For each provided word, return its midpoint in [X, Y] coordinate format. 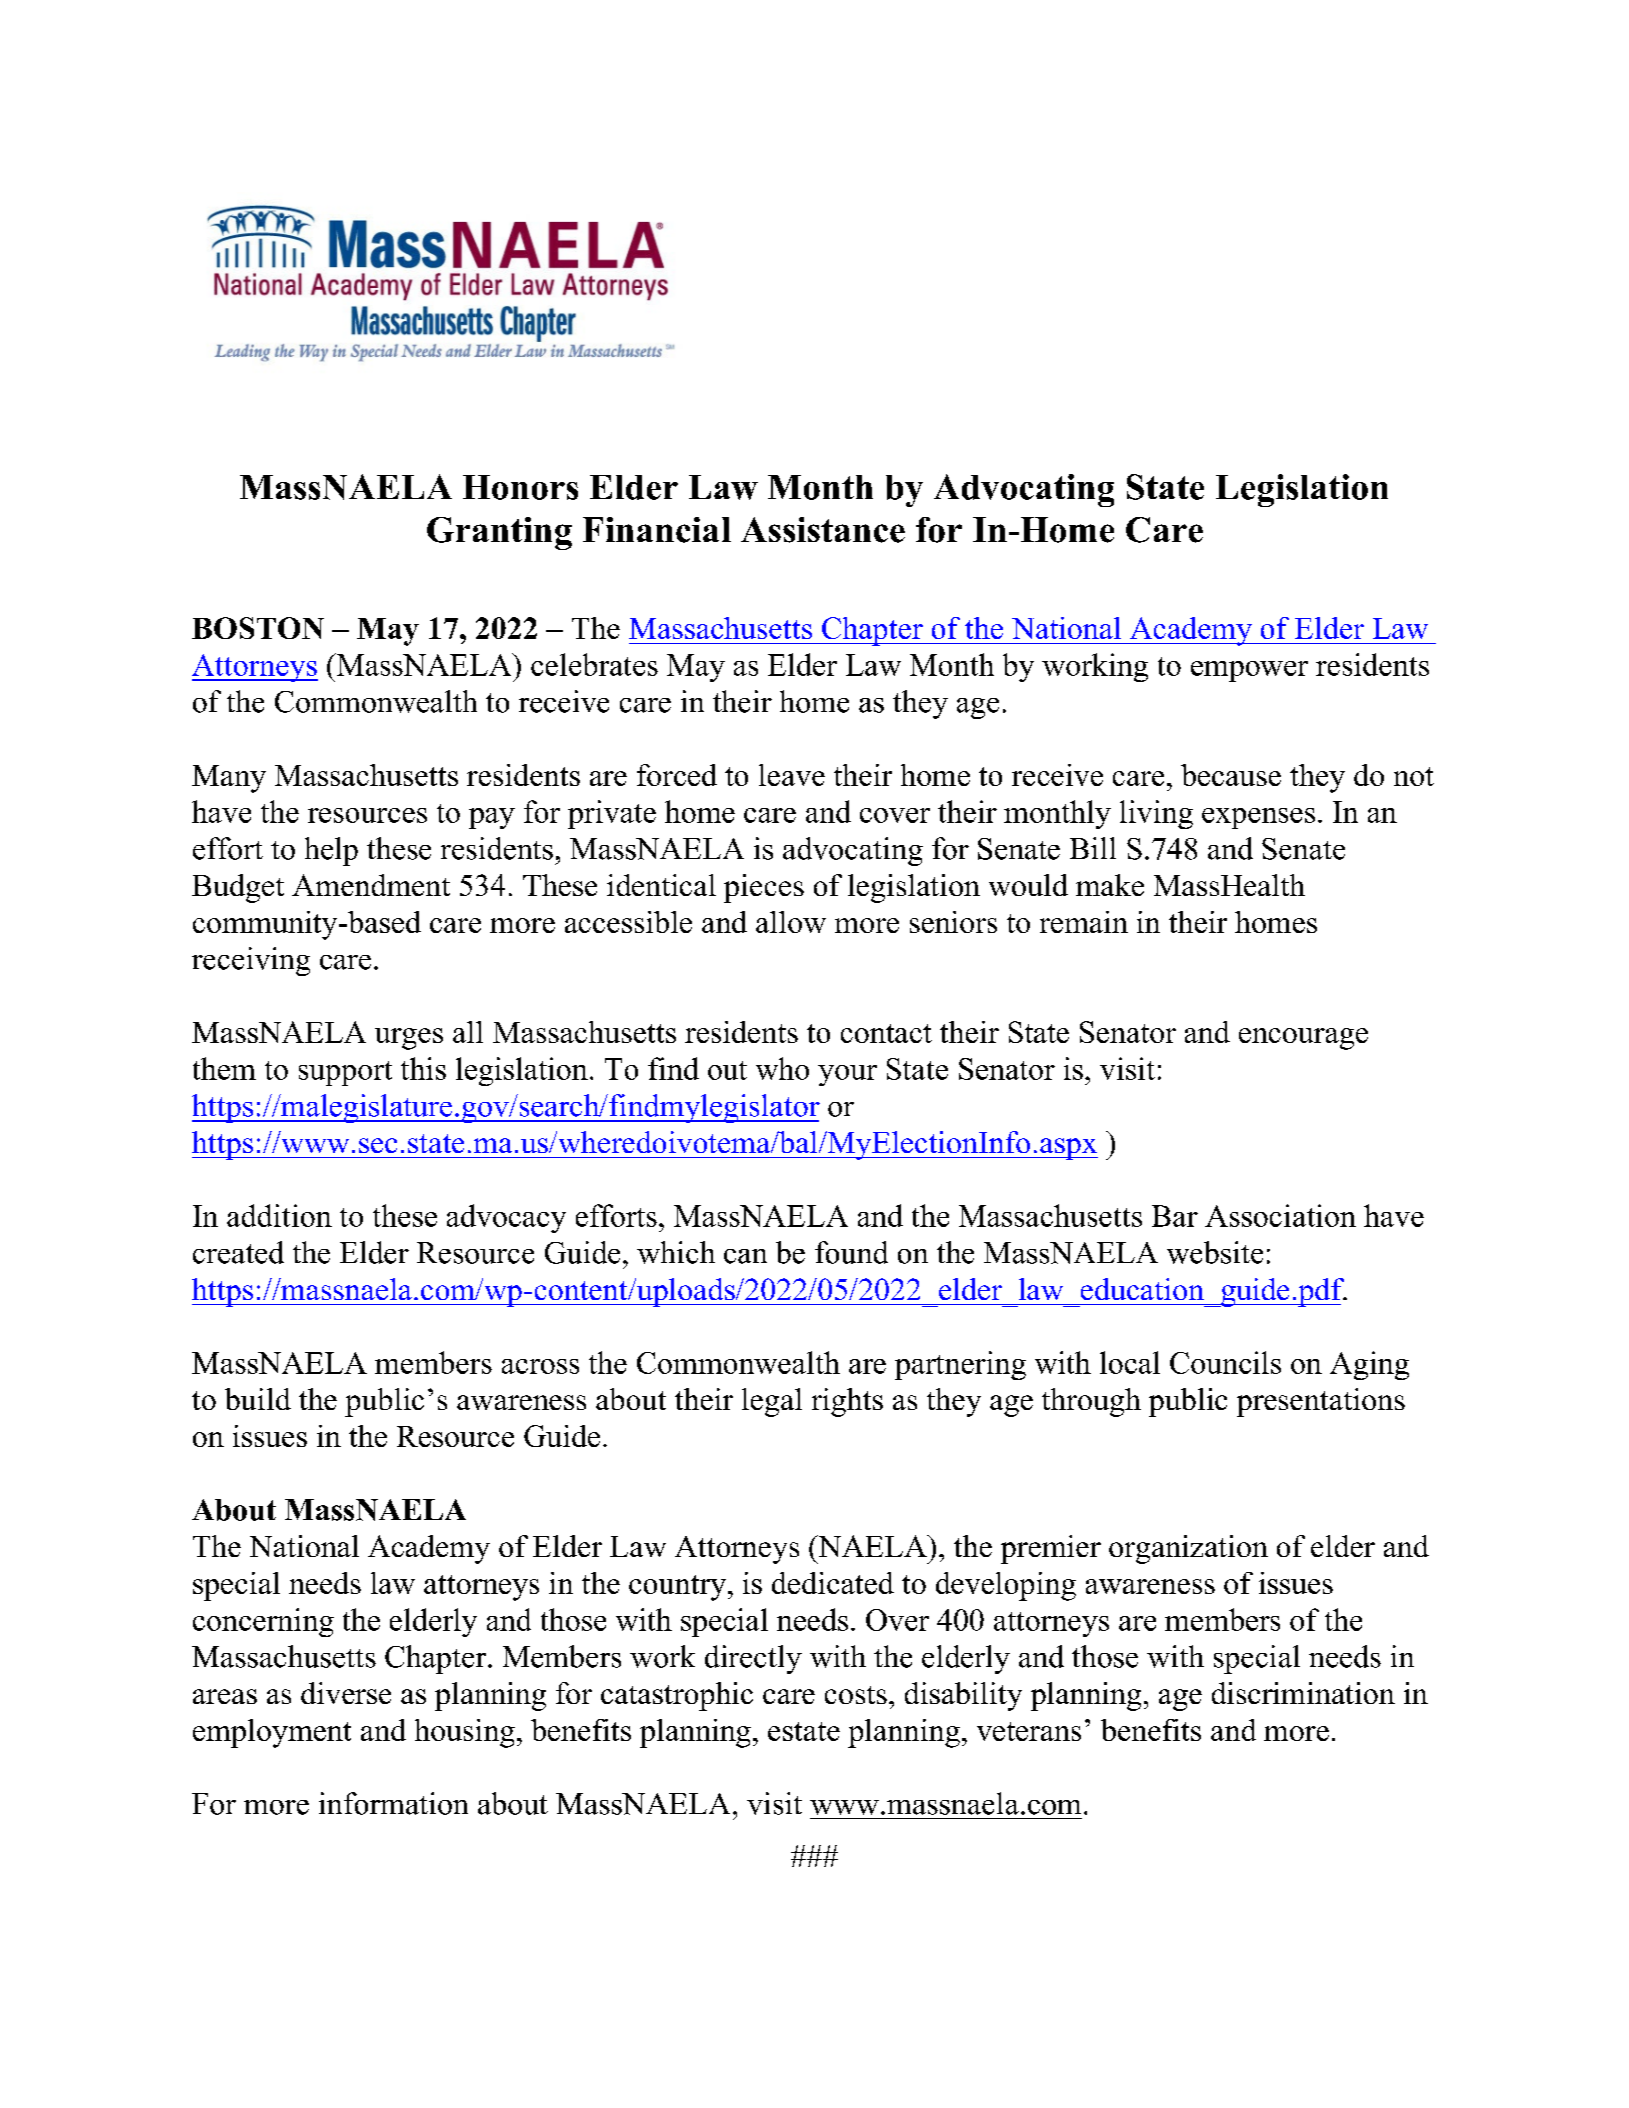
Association [1280, 1215]
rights [847, 1402]
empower [1249, 671]
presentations [1321, 1402]
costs [856, 1695]
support [345, 1073]
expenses [1258, 818]
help [331, 851]
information [393, 1803]
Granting [499, 533]
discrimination [1303, 1693]
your [847, 1075]
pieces [764, 888]
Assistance [823, 530]
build [258, 1399]
